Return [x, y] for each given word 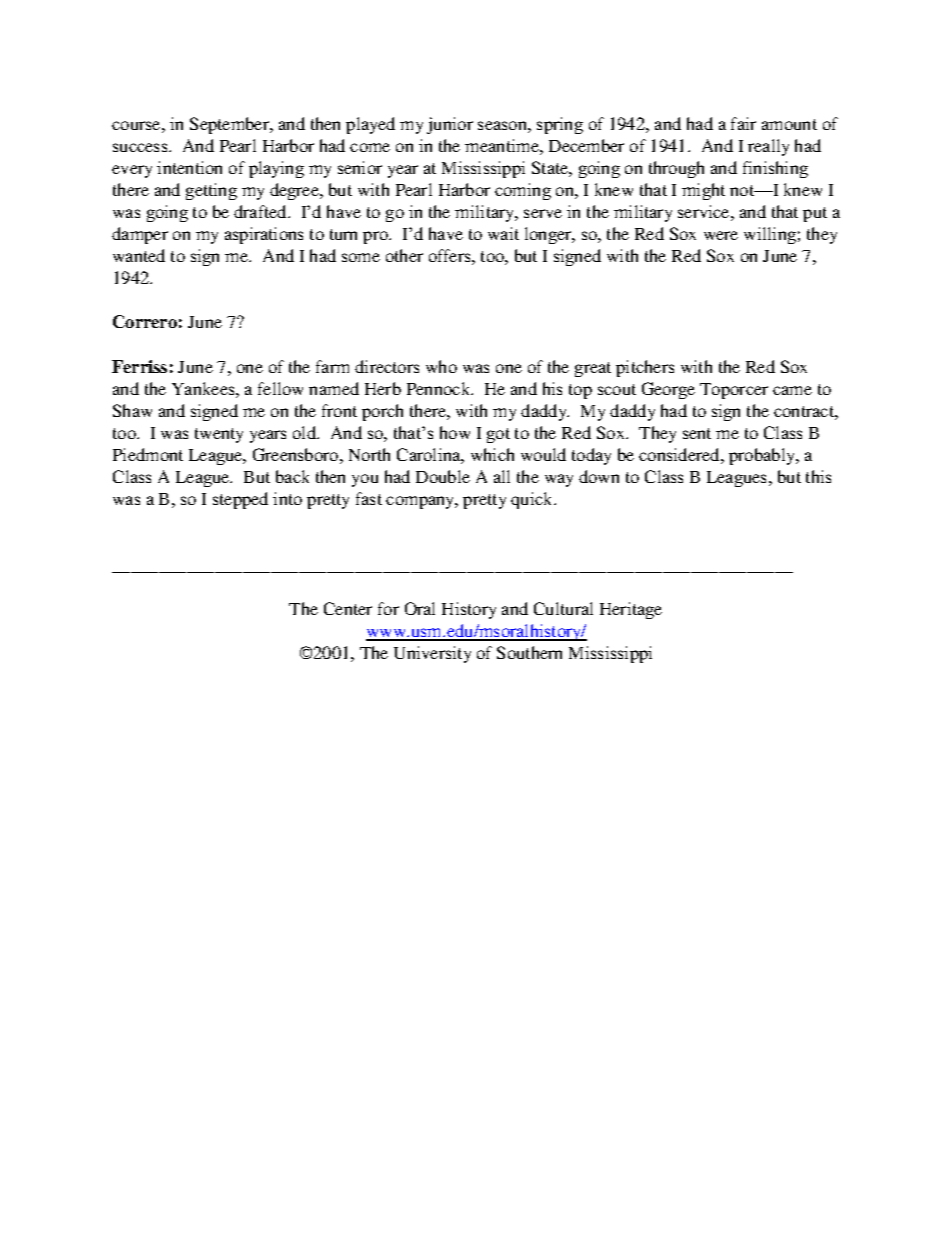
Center [348, 608]
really [768, 147]
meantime [503, 145]
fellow [280, 388]
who [441, 366]
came [792, 390]
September [230, 125]
